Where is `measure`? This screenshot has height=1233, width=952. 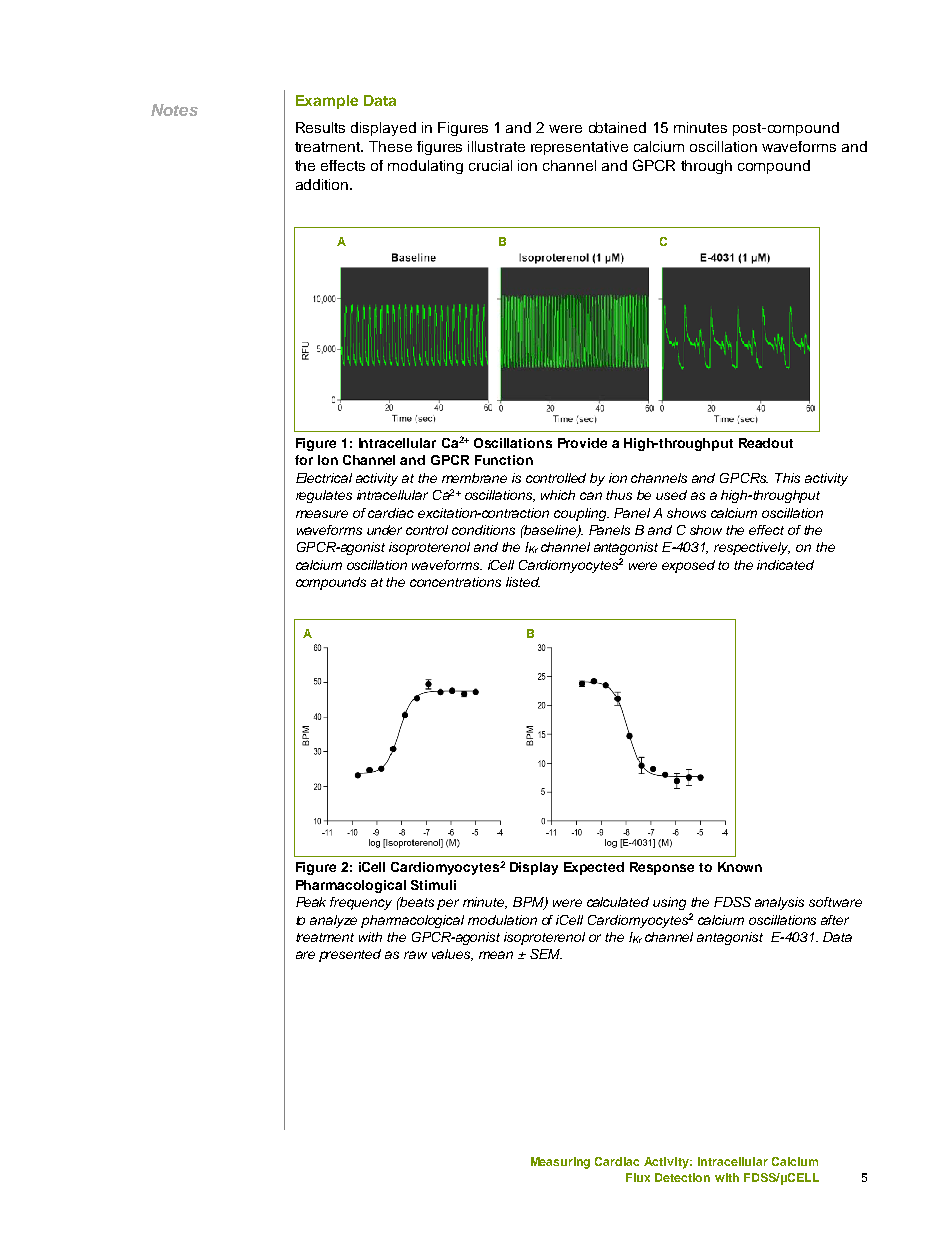
measure is located at coordinates (322, 514).
